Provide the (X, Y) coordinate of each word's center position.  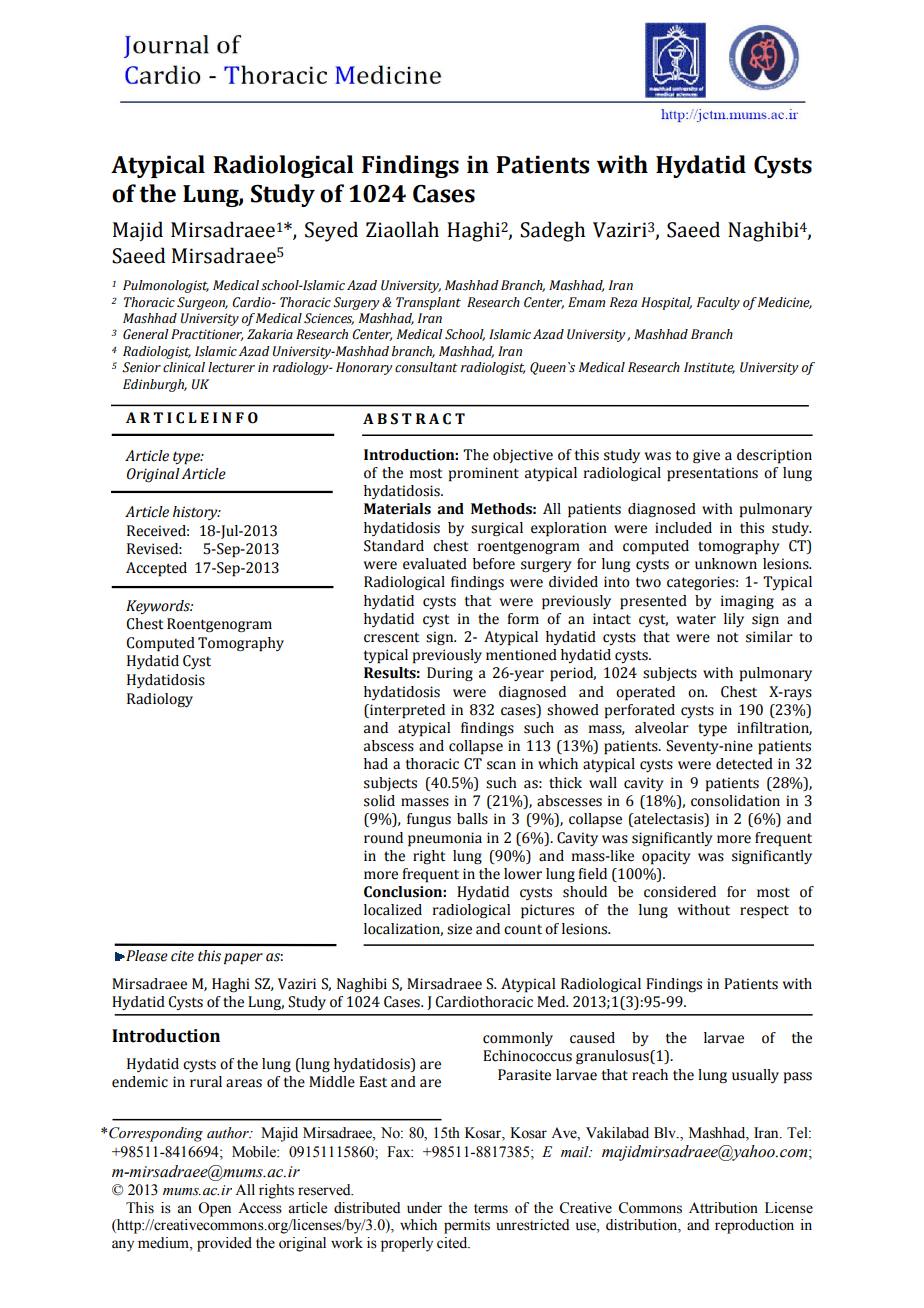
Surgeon (202, 303)
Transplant (428, 303)
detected (744, 764)
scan (501, 765)
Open (214, 1209)
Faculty (718, 303)
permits (467, 1226)
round (383, 838)
